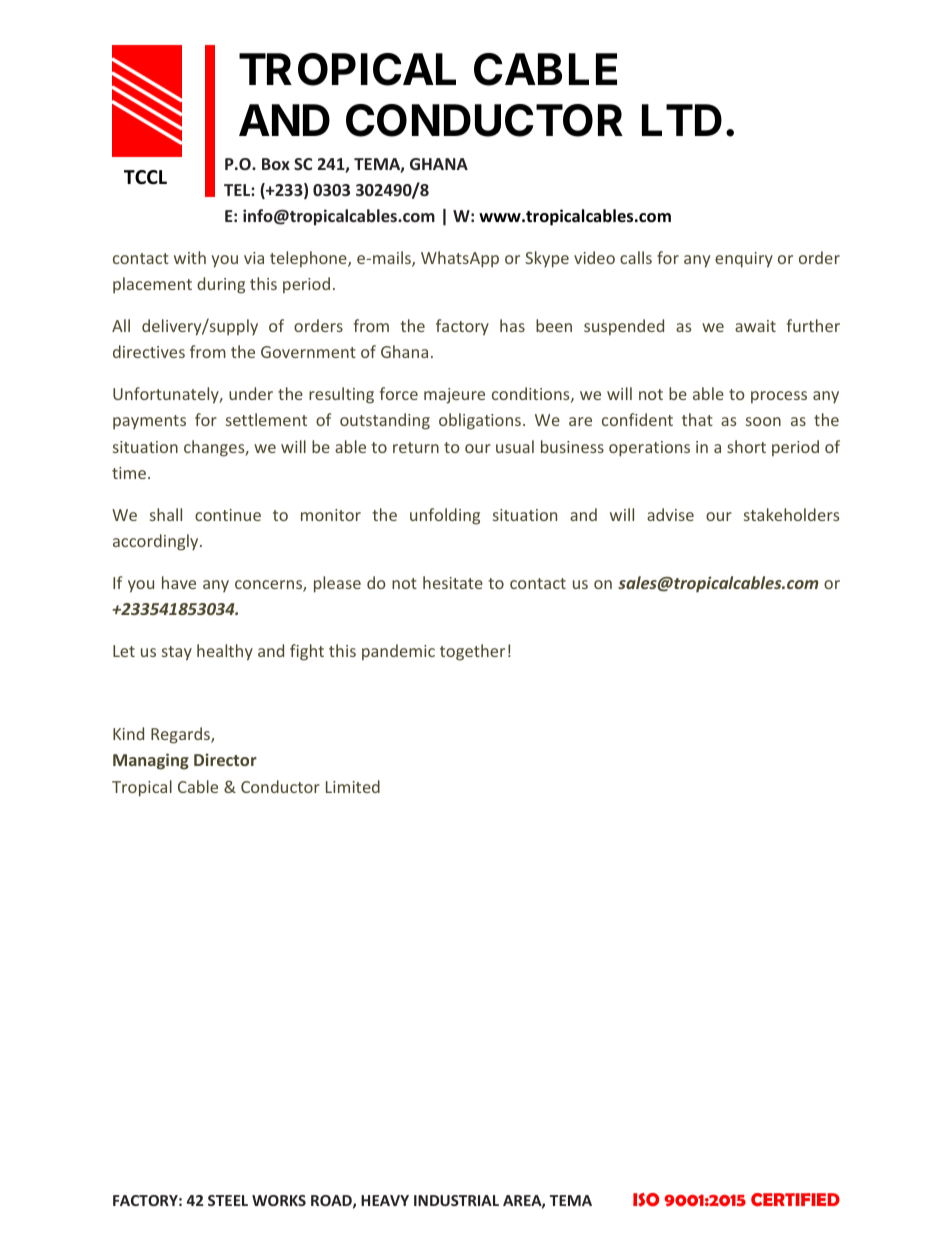 The image size is (952, 1233). What do you see at coordinates (225, 759) in the screenshot?
I see `Director` at bounding box center [225, 759].
